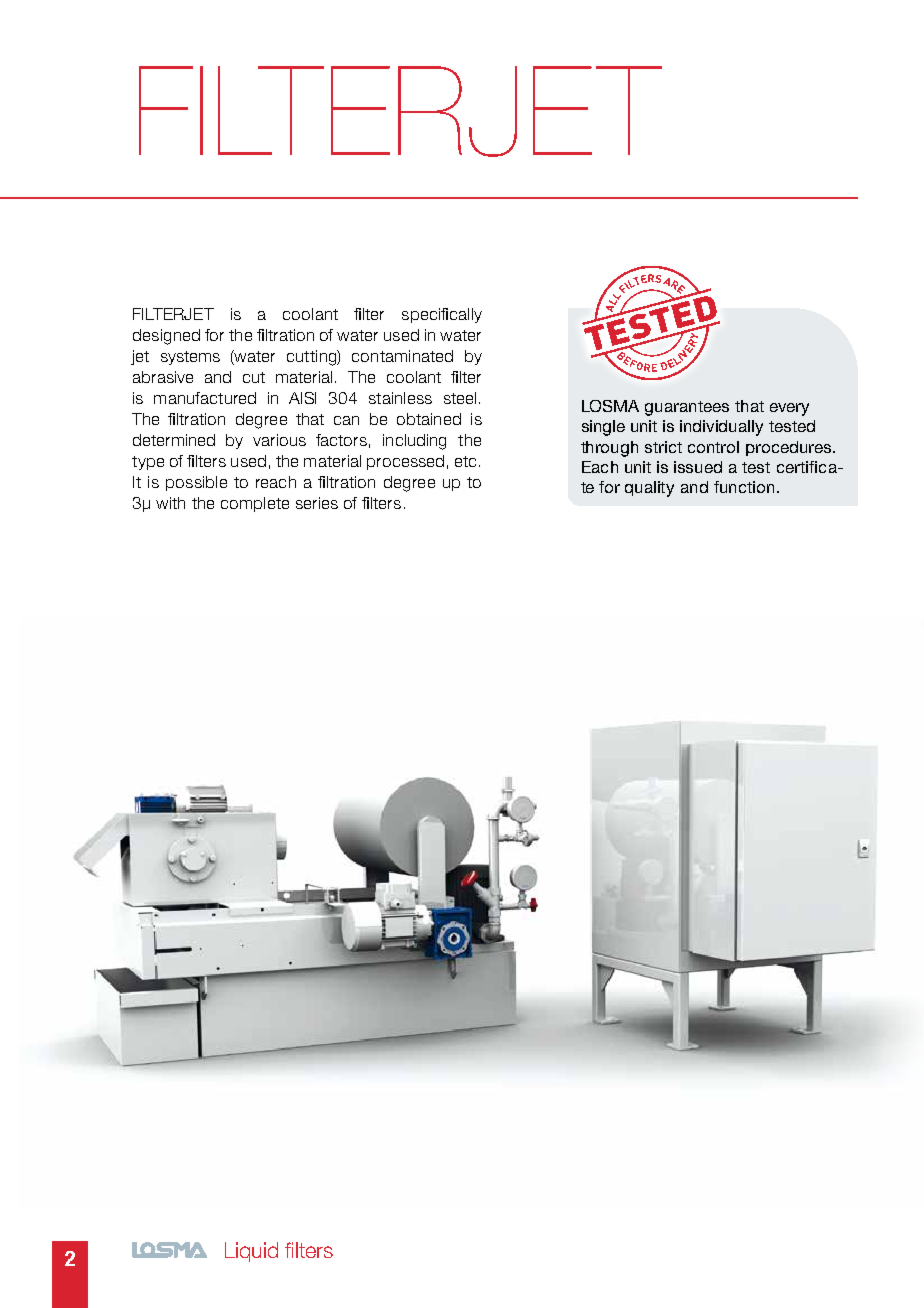 The width and height of the page is (924, 1308). I want to click on systems, so click(190, 358).
